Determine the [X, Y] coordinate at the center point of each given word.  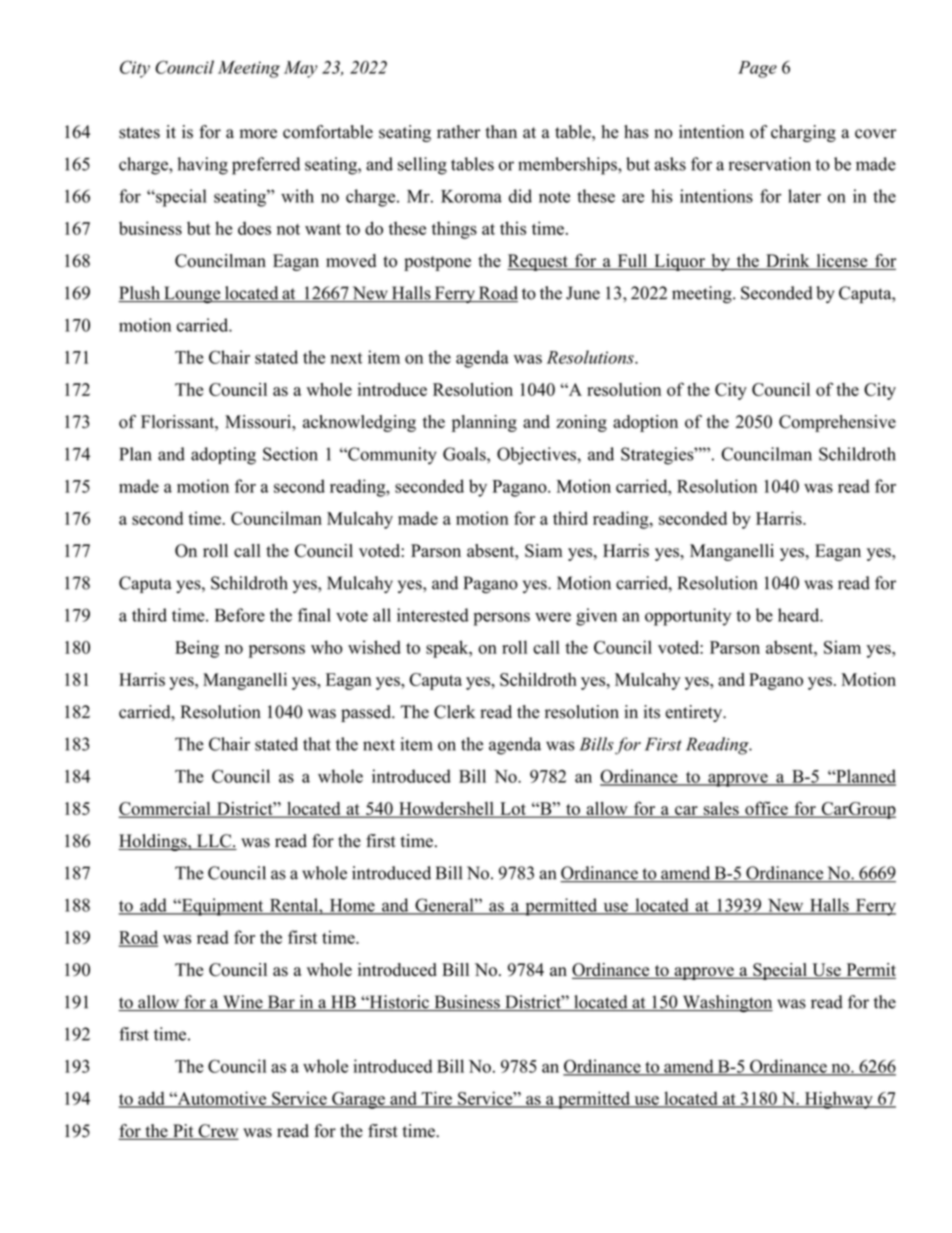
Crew [217, 1132]
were [553, 617]
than [501, 131]
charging [803, 133]
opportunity [688, 617]
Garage [358, 1100]
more [258, 134]
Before [240, 615]
